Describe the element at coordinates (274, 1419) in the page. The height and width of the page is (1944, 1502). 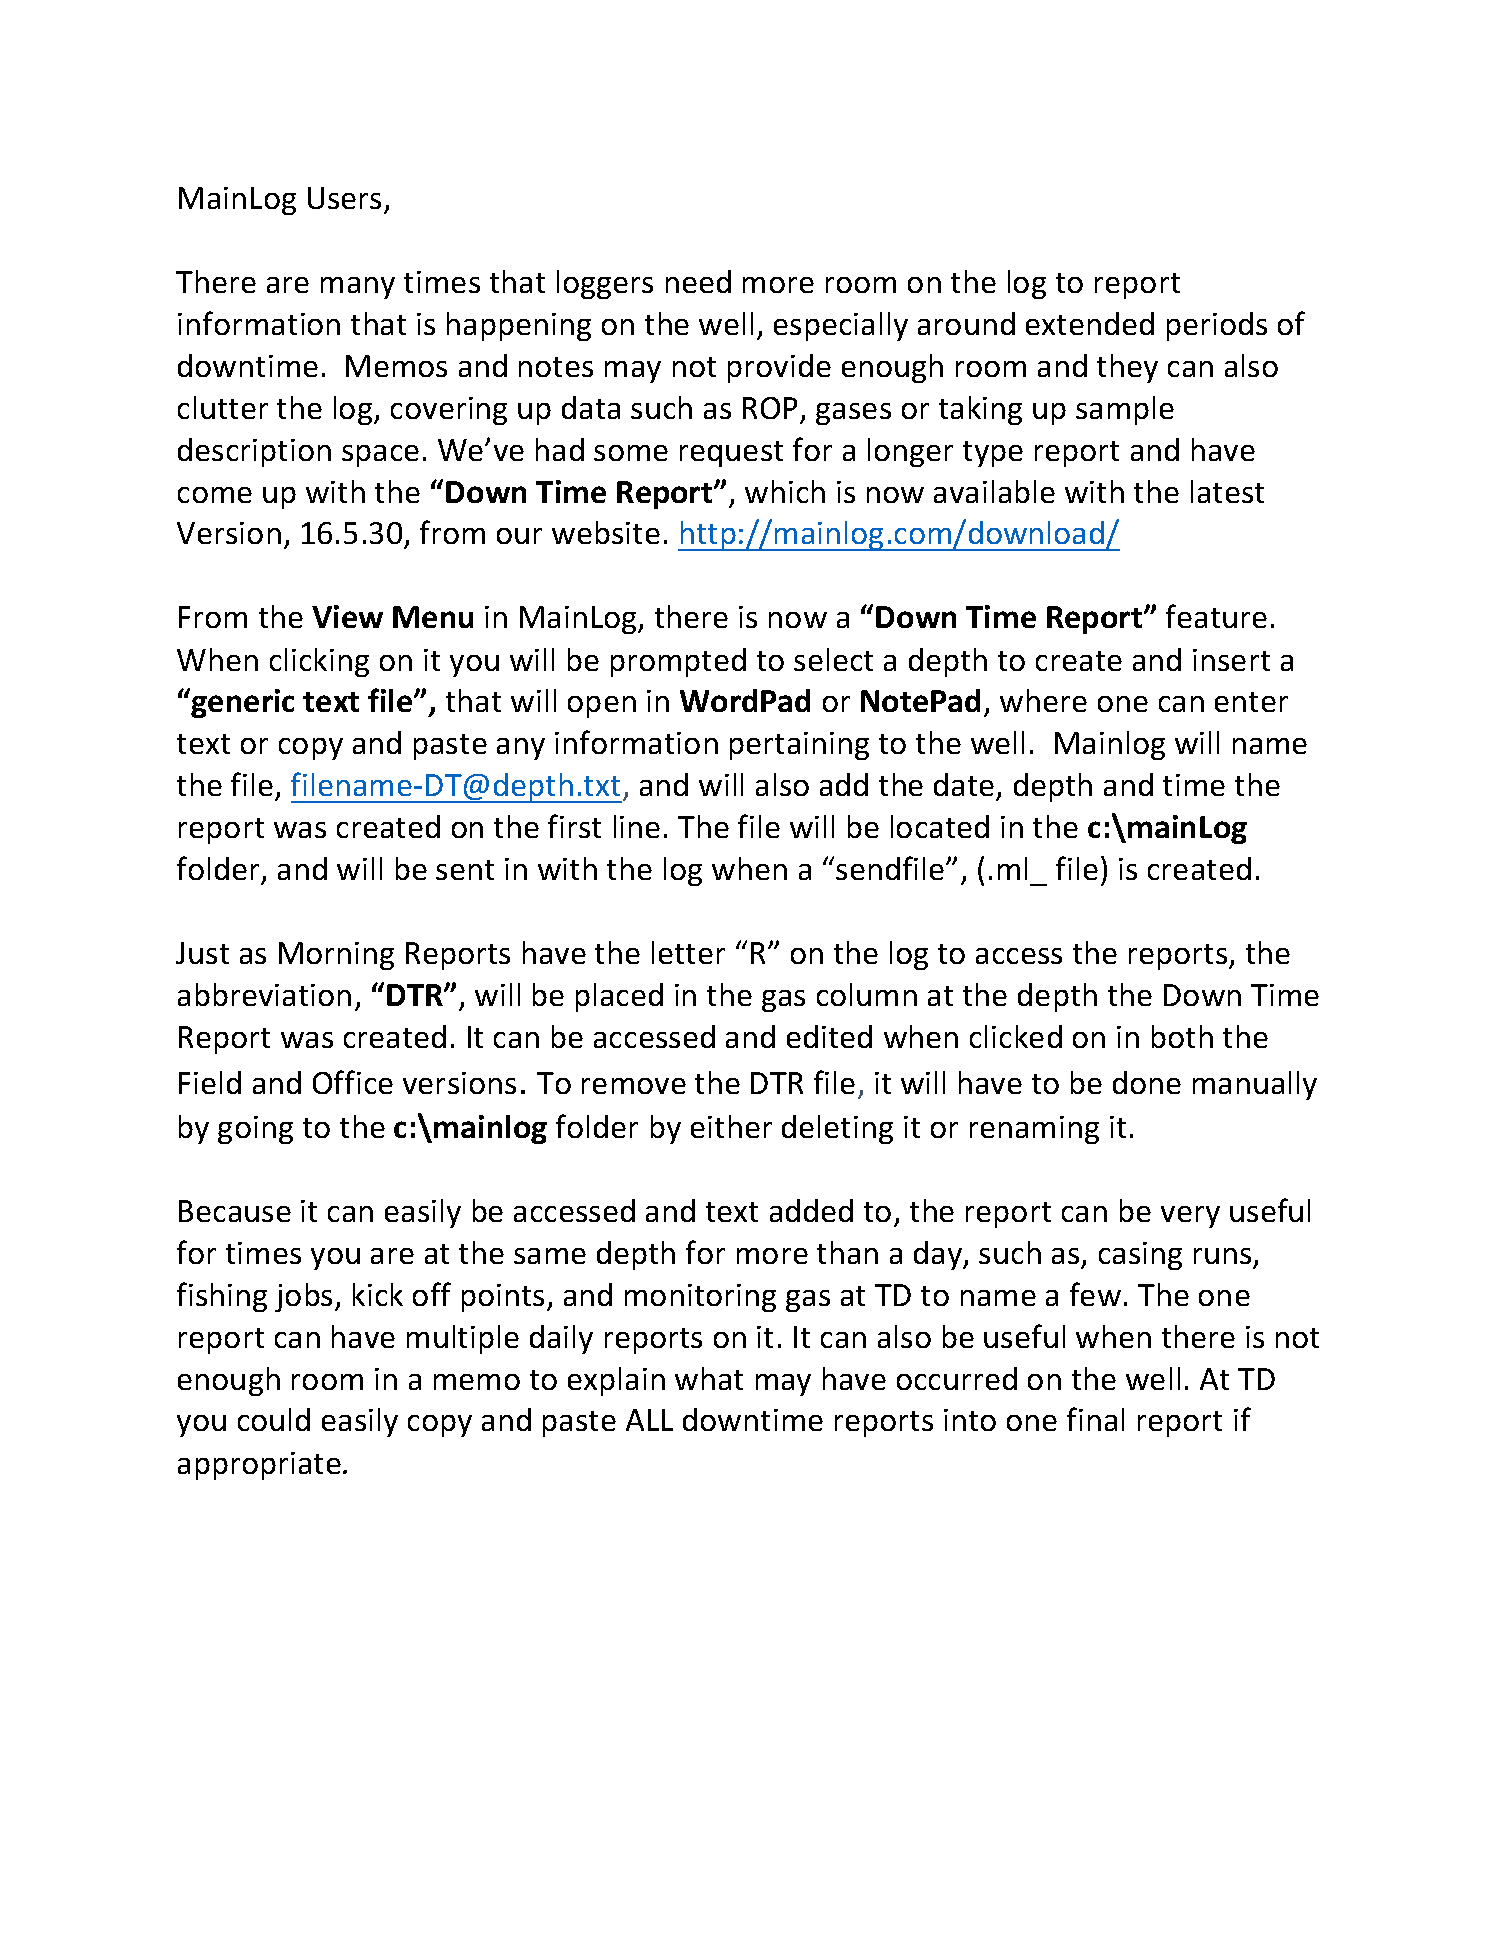
I see `could` at that location.
